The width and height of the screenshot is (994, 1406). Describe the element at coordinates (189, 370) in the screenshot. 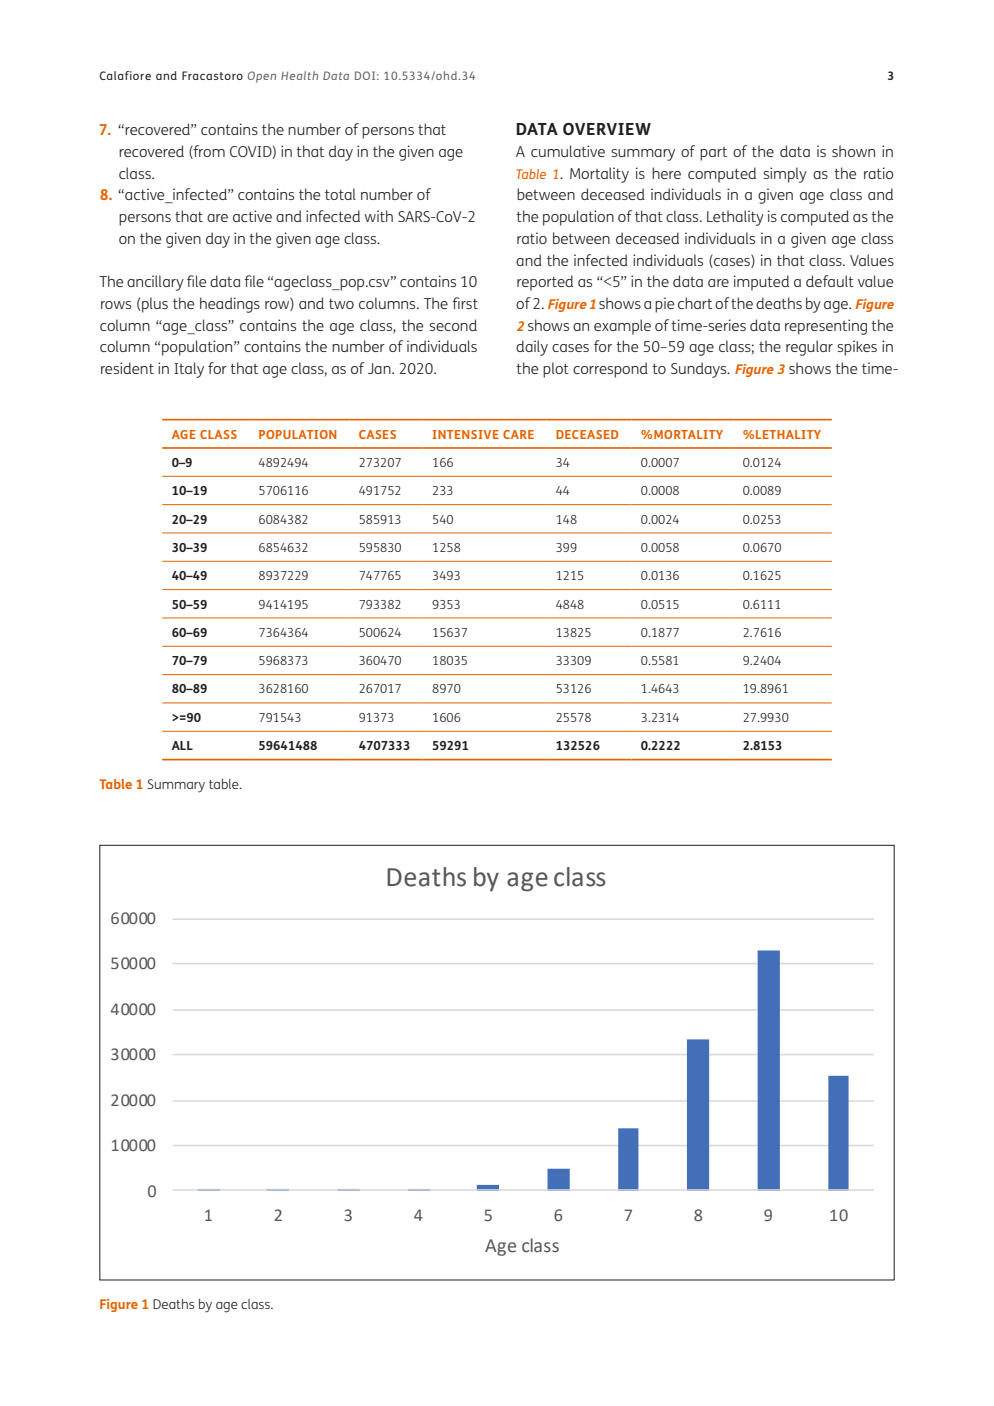

I see `Italy` at that location.
